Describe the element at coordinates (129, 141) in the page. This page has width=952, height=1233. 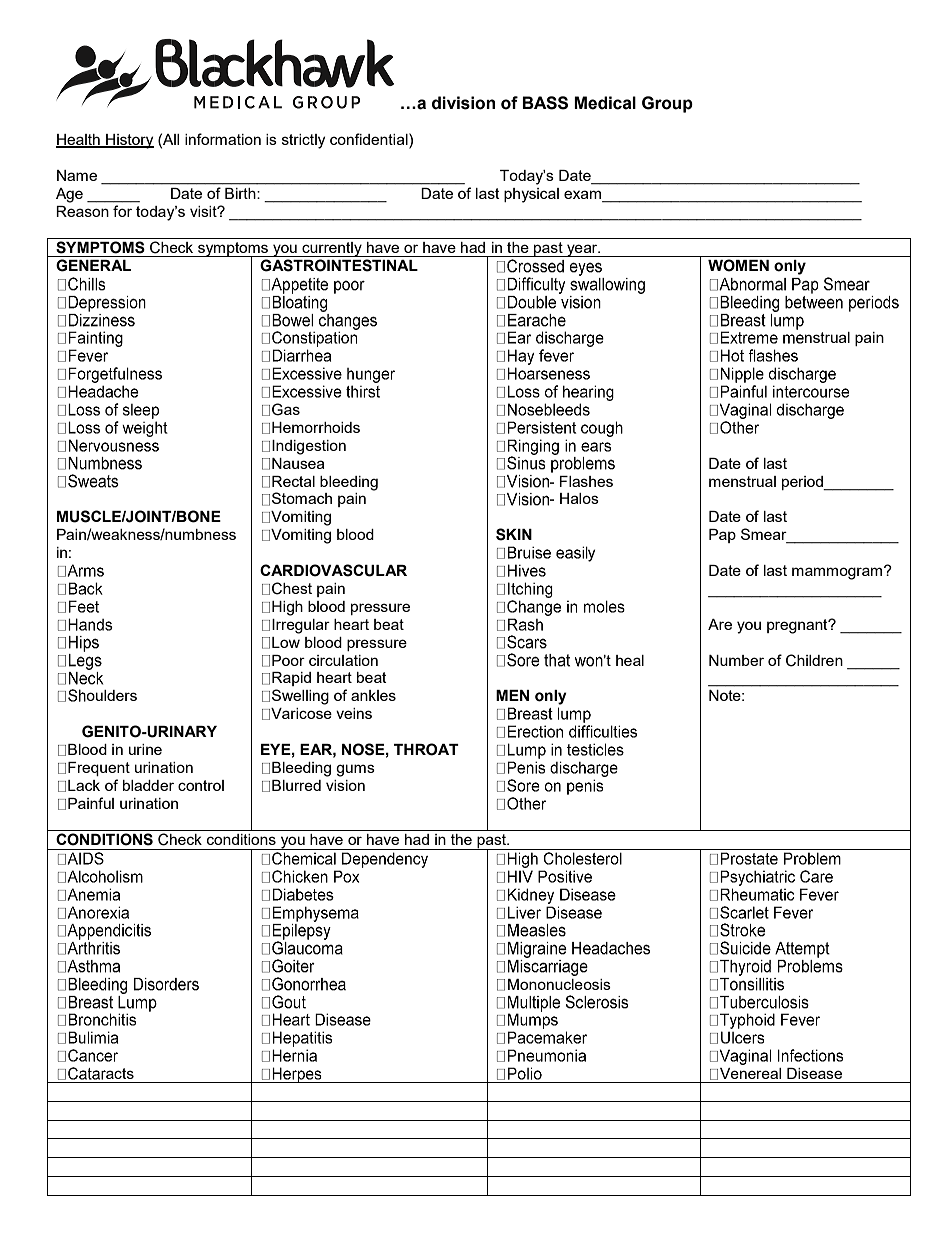
I see `History` at that location.
